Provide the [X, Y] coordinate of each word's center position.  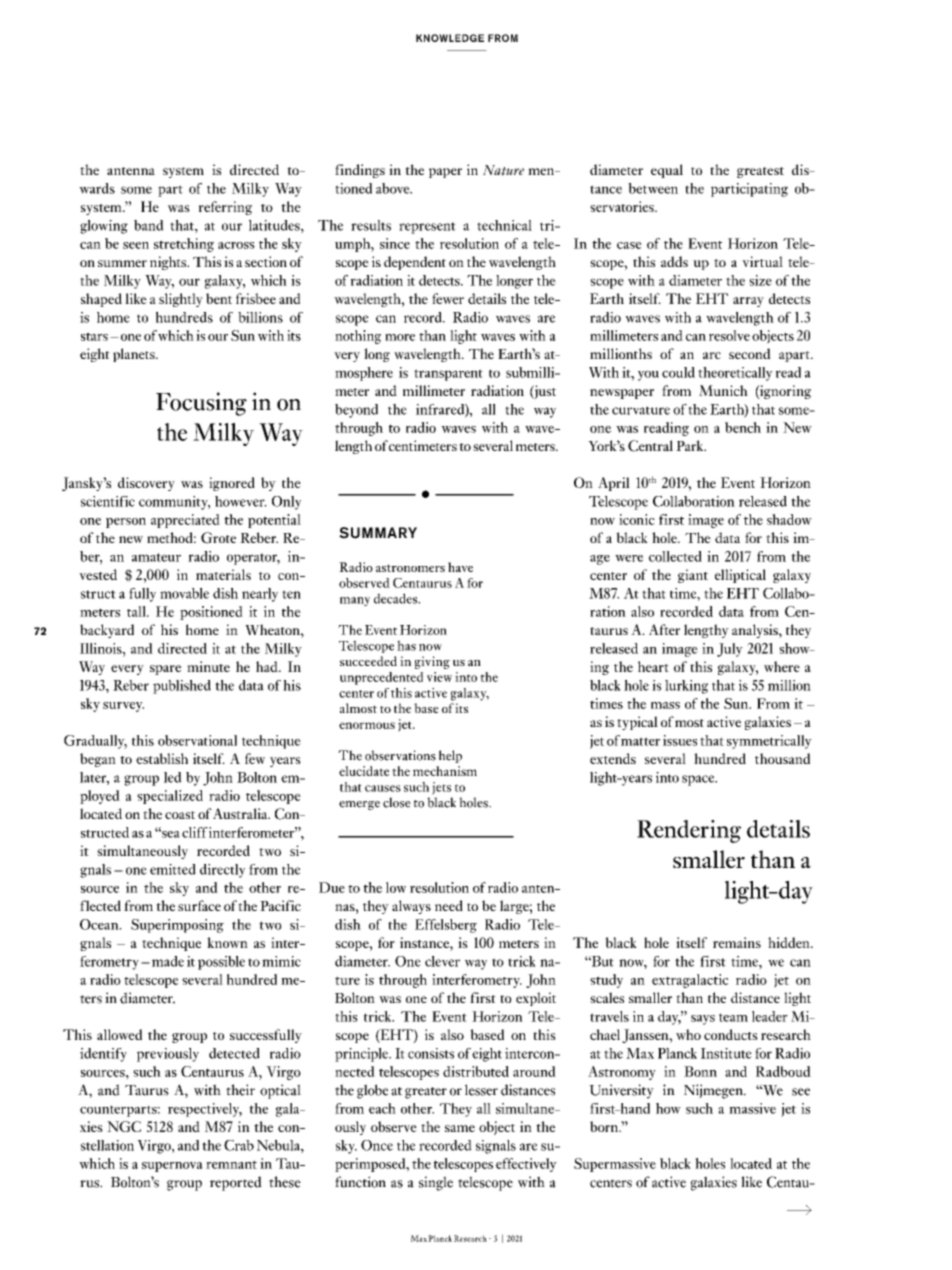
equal [667, 171]
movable [184, 593]
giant [693, 576]
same [460, 1128]
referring [225, 208]
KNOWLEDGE [450, 38]
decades [397, 598]
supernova [172, 1167]
